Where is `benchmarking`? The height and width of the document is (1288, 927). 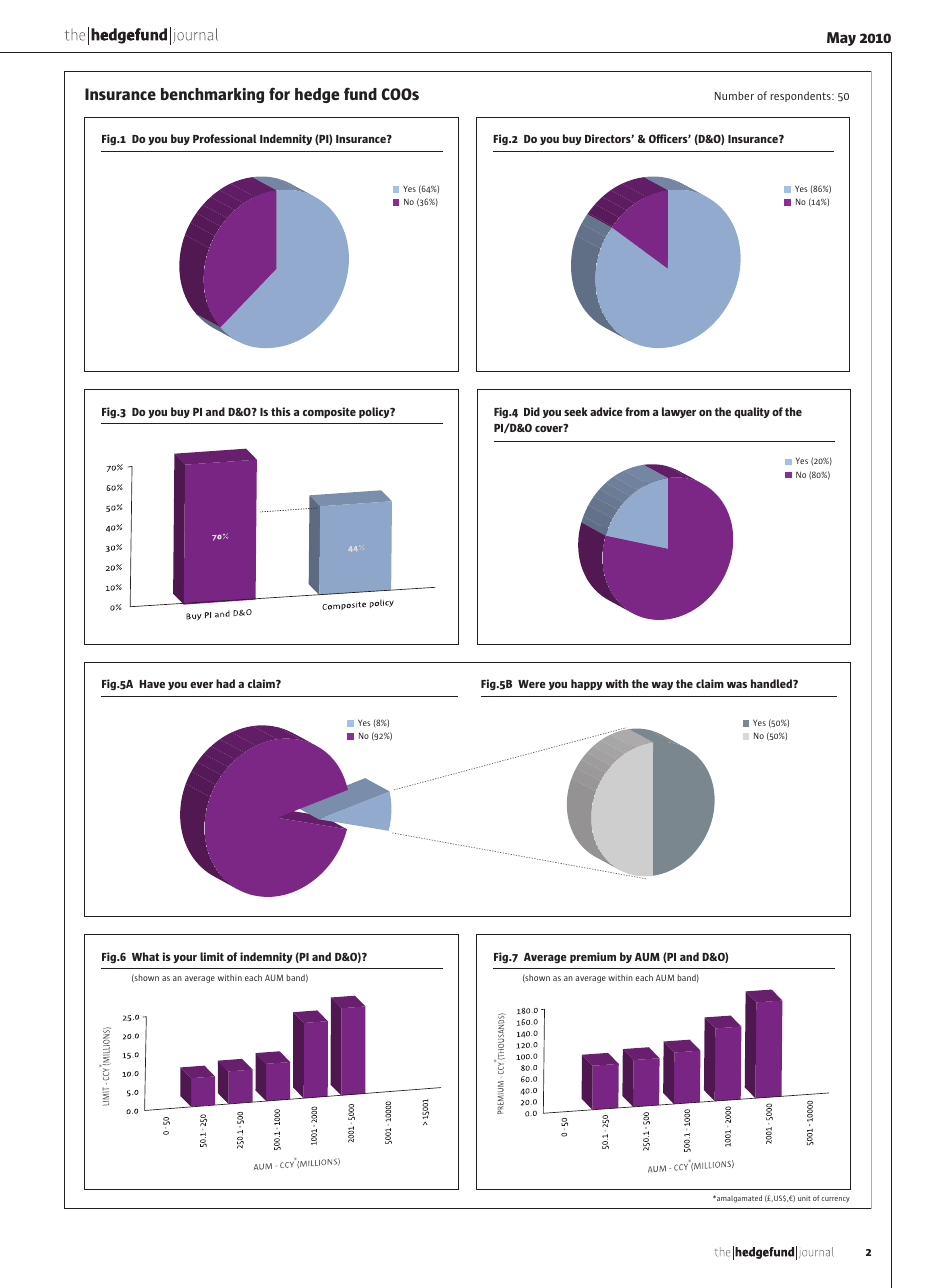
benchmarking is located at coordinates (212, 95).
